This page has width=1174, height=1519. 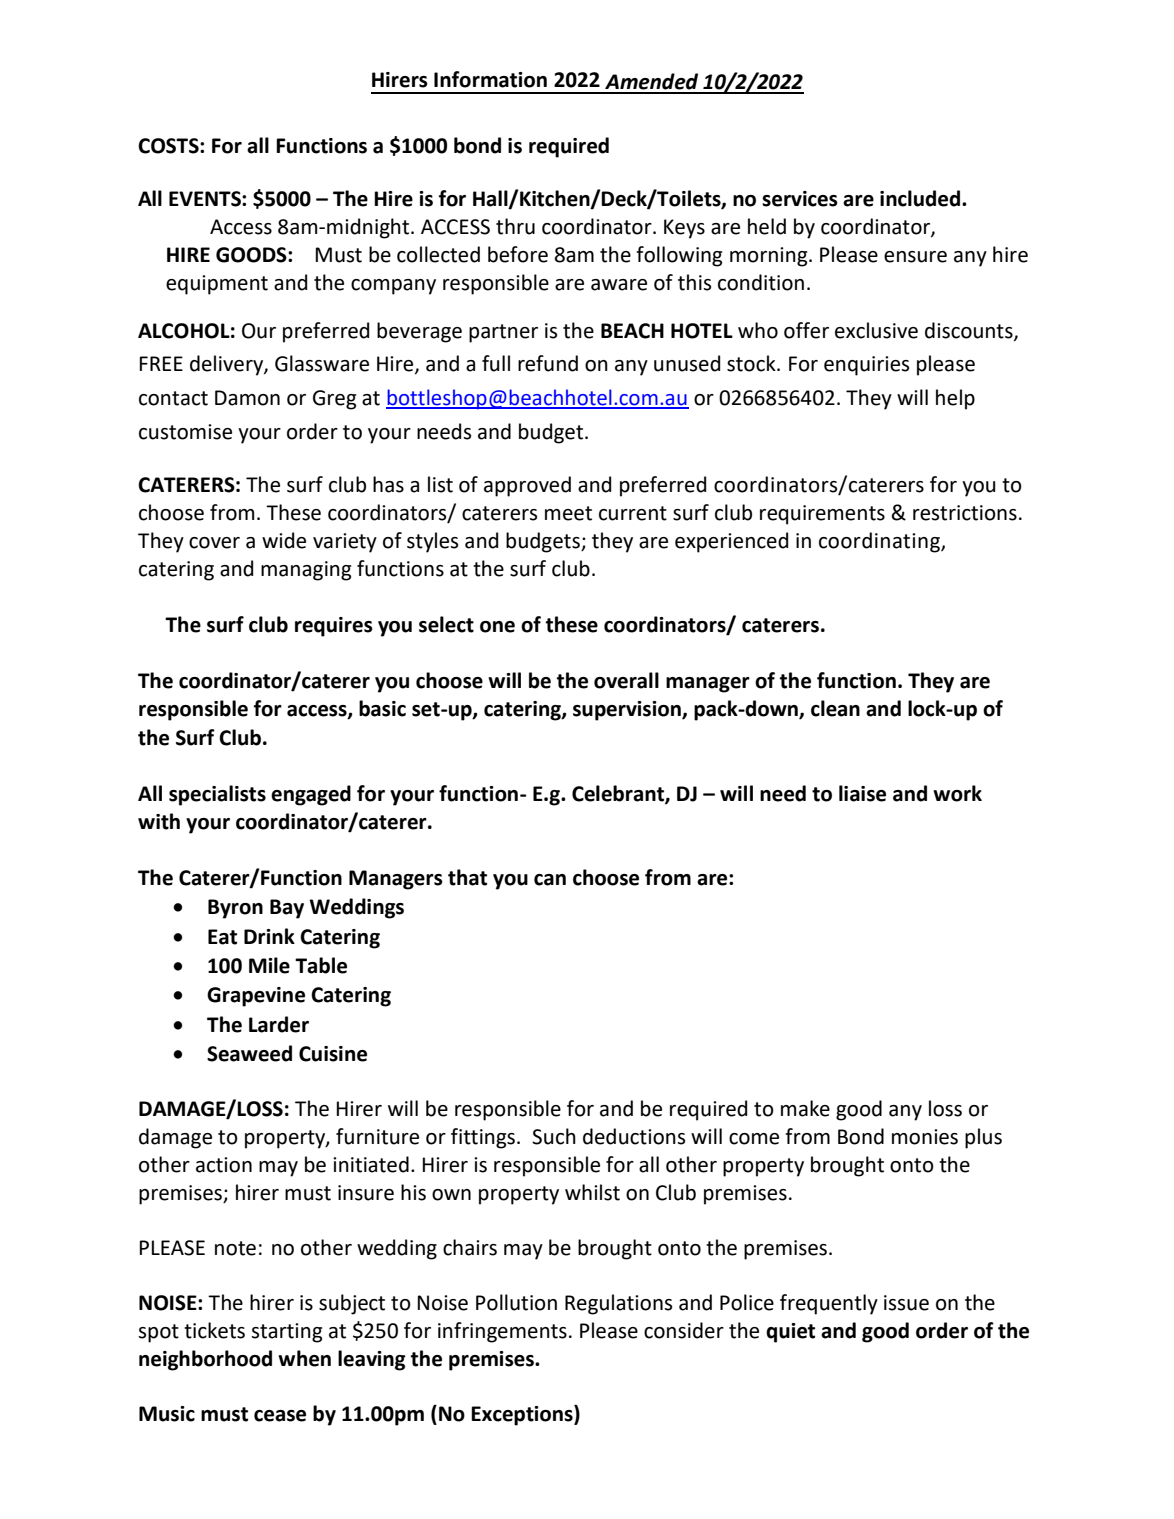 I want to click on supervision, so click(x=628, y=711).
